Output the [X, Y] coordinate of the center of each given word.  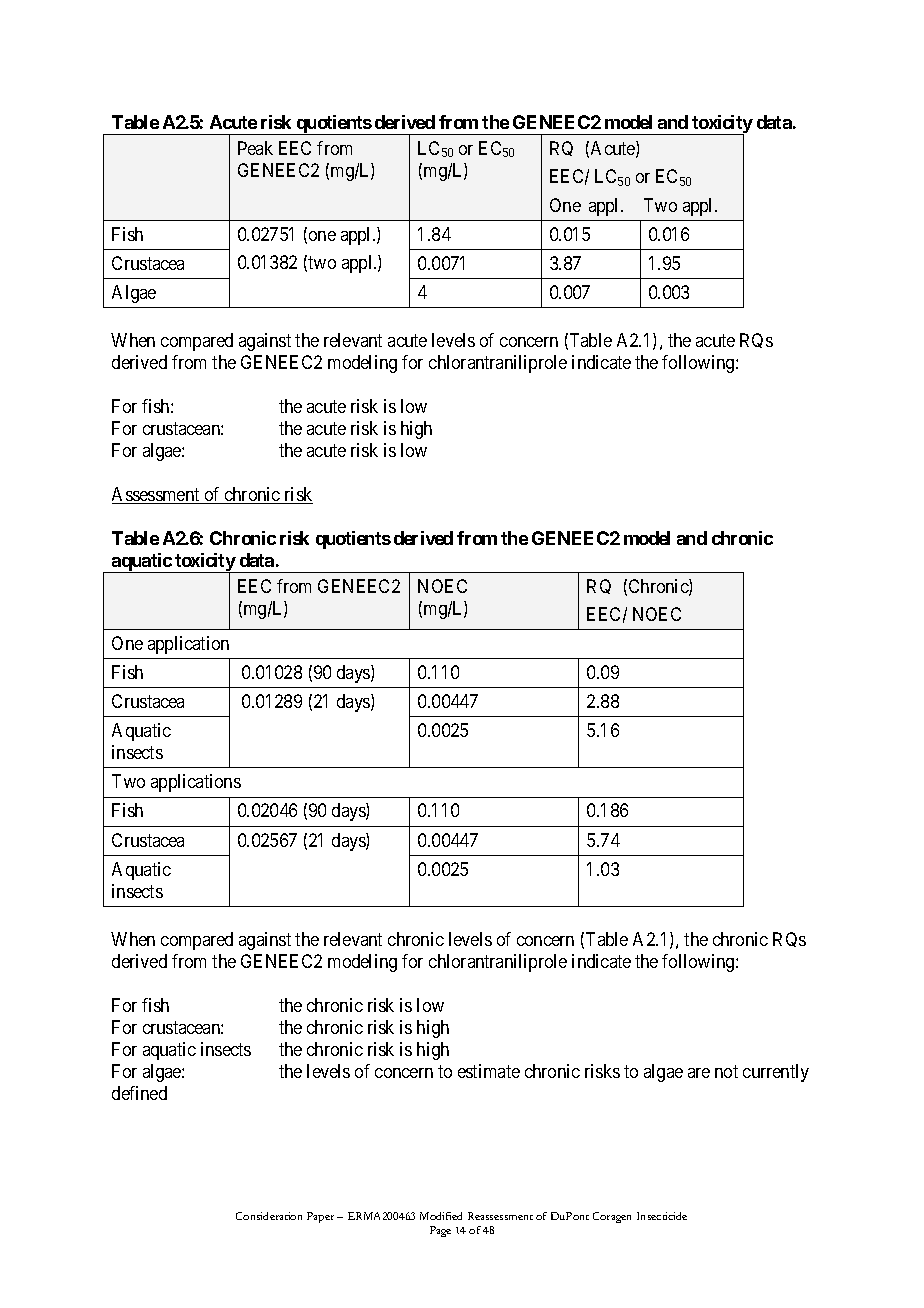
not [726, 1071]
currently [776, 1073]
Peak [255, 148]
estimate [489, 1071]
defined [139, 1093]
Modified [441, 1216]
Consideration [269, 1216]
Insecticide [662, 1216]
